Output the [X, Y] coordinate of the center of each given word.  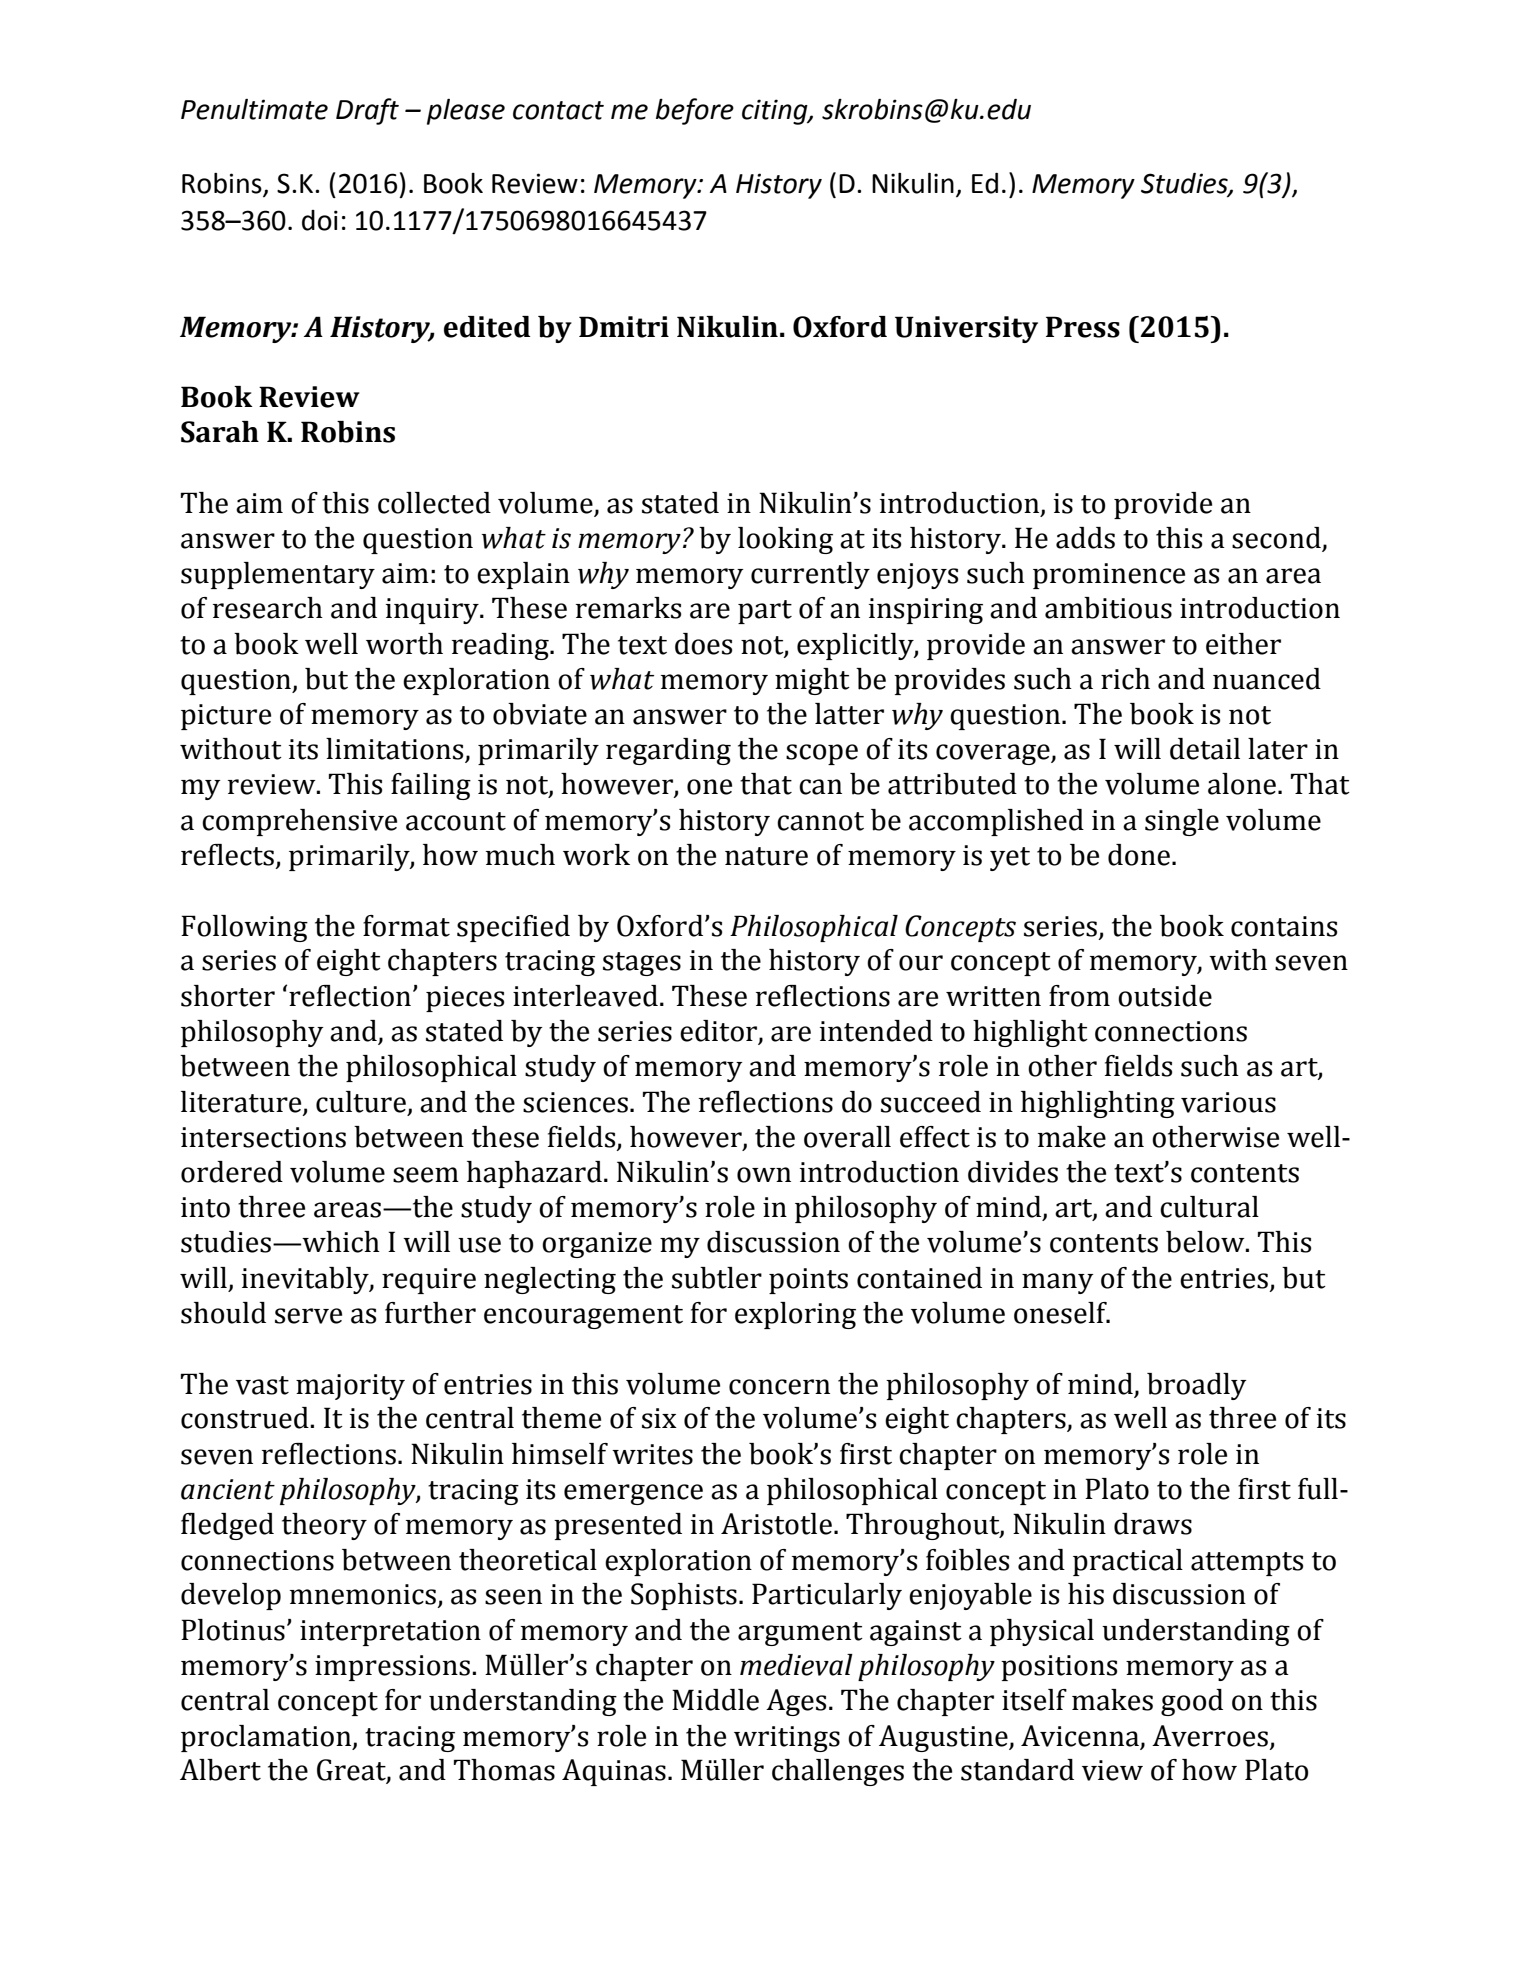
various [1228, 1102]
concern [779, 1387]
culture [361, 1102]
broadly [1197, 1386]
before [695, 111]
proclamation [267, 1738]
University [966, 329]
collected [434, 503]
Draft [367, 111]
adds [1085, 538]
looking [785, 540]
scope [822, 754]
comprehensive [299, 822]
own [764, 1175]
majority [350, 1387]
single [1182, 822]
